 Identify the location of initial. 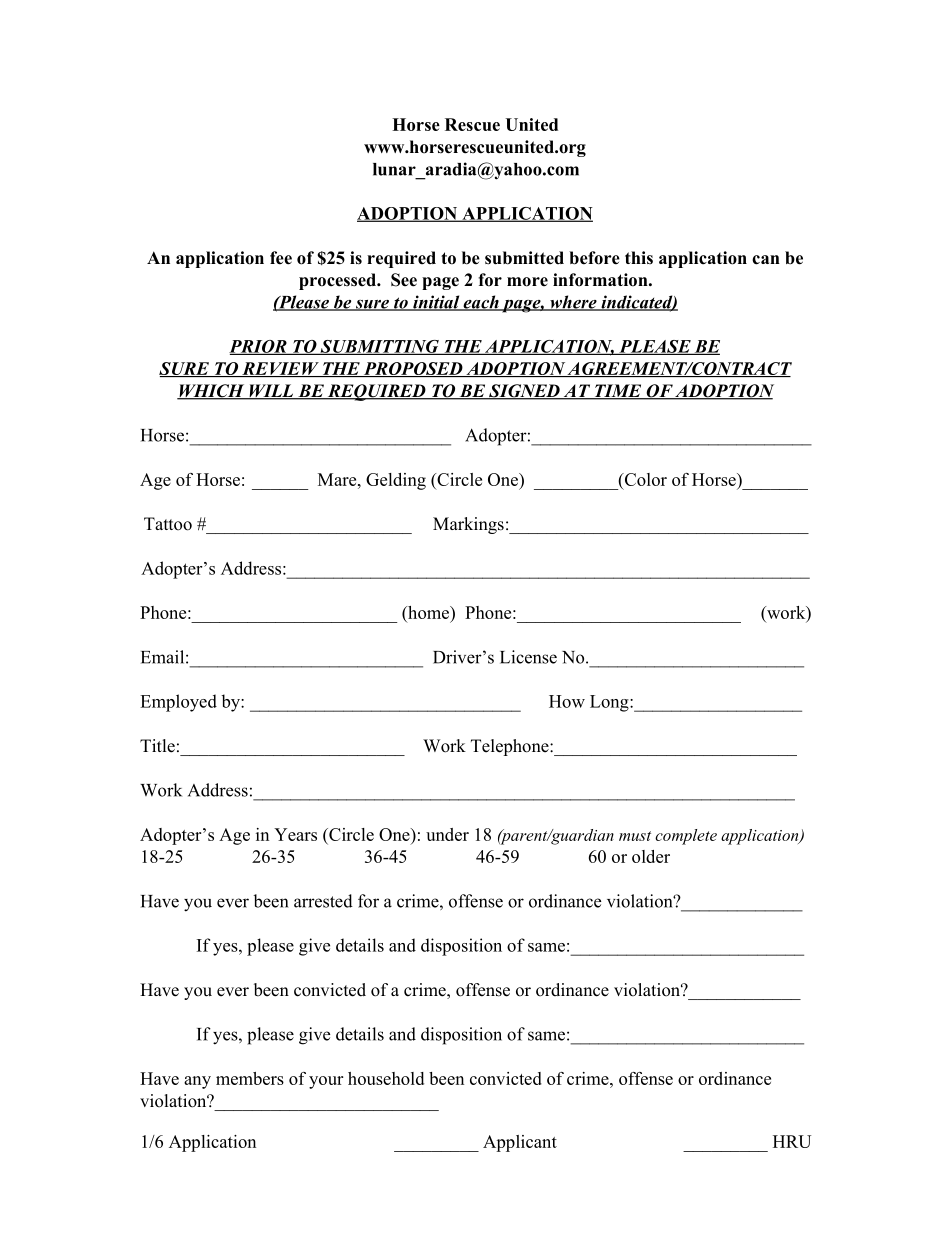
(436, 303).
